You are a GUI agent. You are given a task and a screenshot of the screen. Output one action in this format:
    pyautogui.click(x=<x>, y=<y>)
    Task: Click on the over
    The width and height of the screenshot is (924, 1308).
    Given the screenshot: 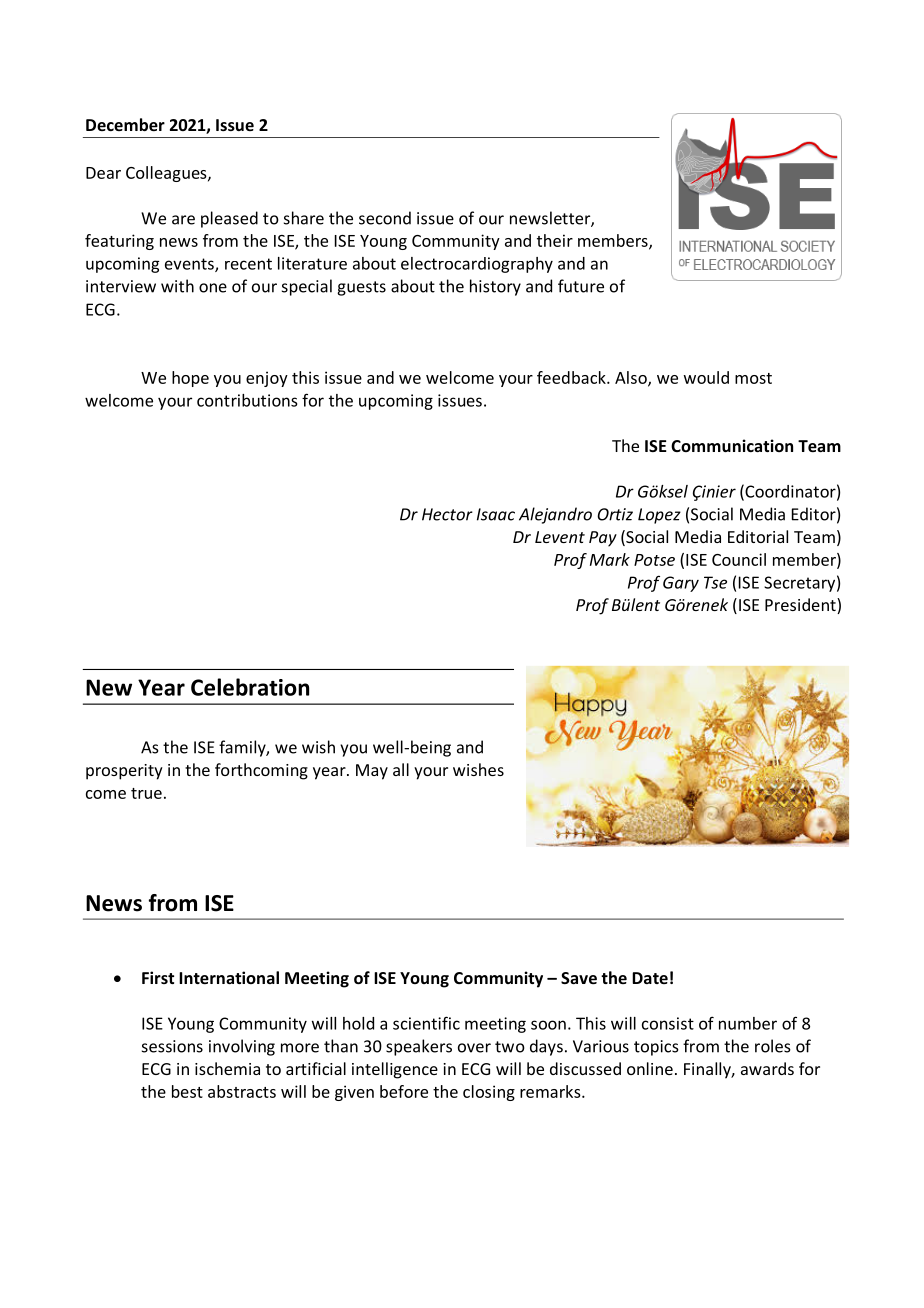 What is the action you would take?
    pyautogui.click(x=474, y=1048)
